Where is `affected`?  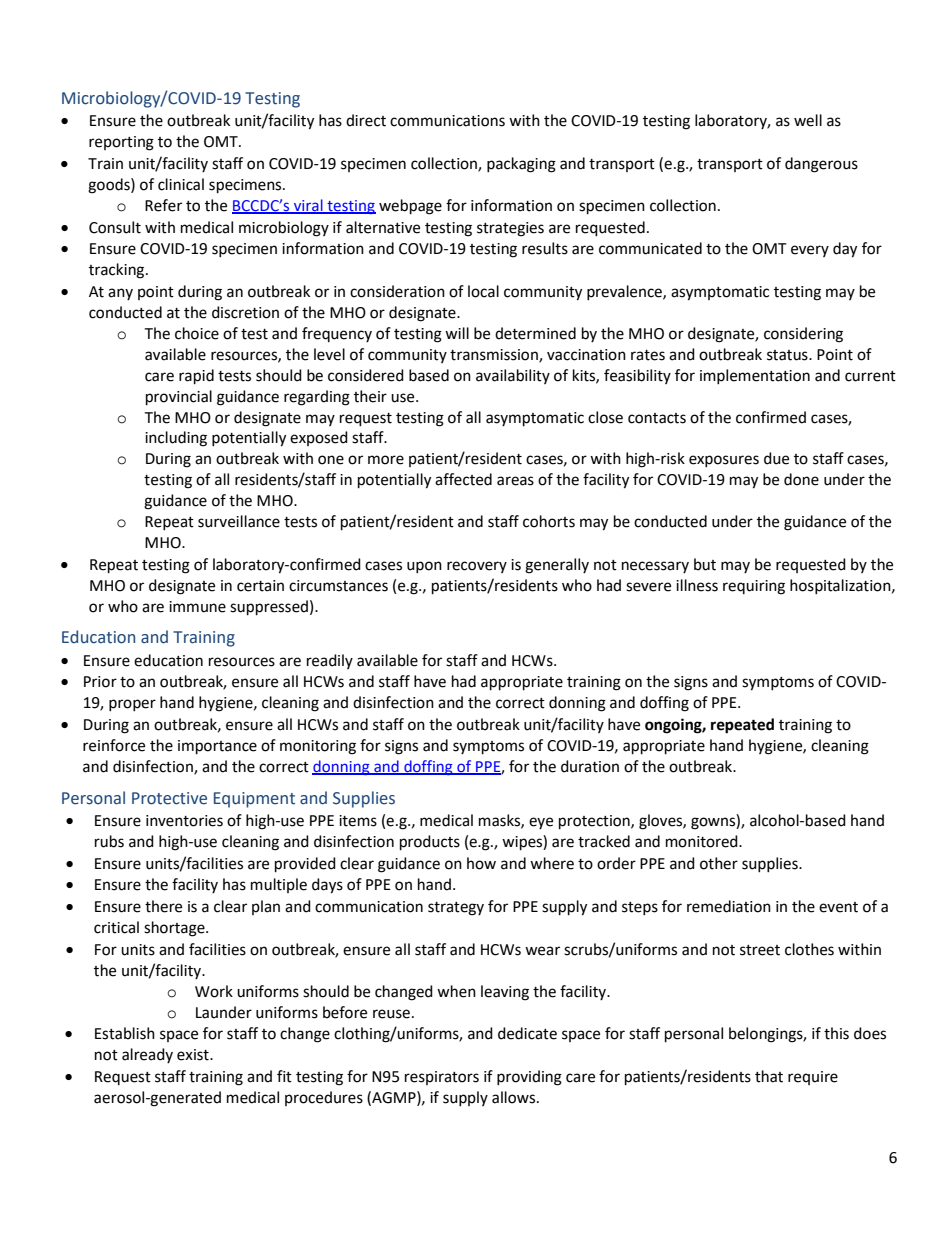
affected is located at coordinates (463, 479).
